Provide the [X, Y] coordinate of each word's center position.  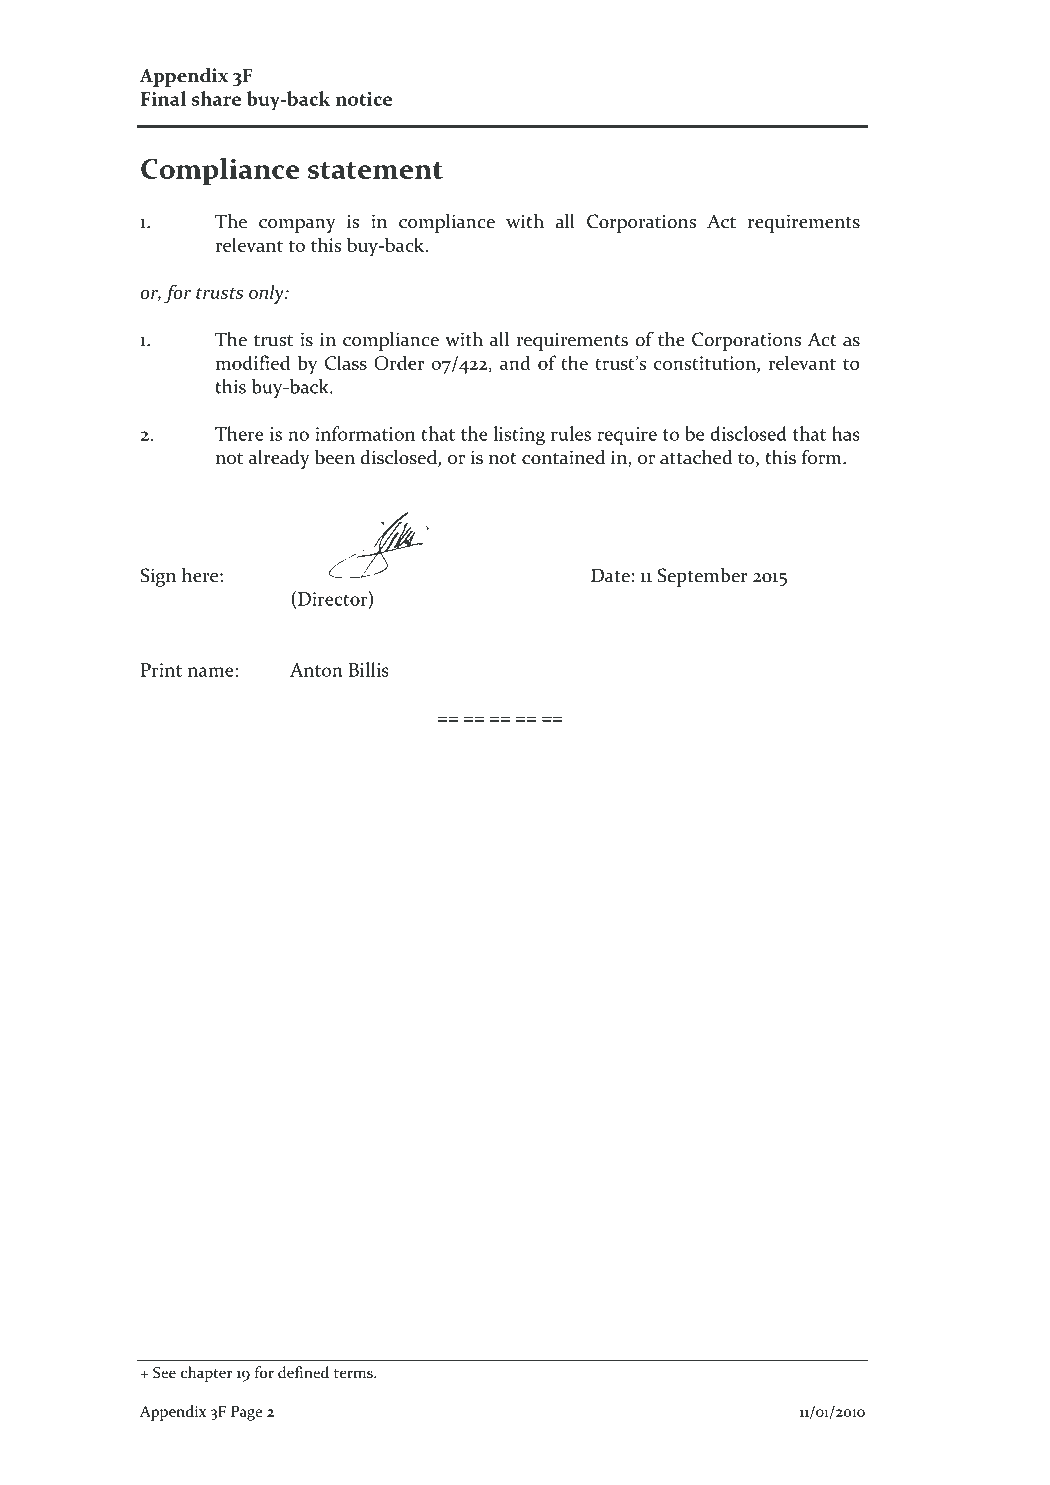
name [211, 672]
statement [375, 170]
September [703, 577]
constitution [706, 363]
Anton [316, 670]
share [216, 98]
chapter [206, 1374]
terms [354, 1373]
